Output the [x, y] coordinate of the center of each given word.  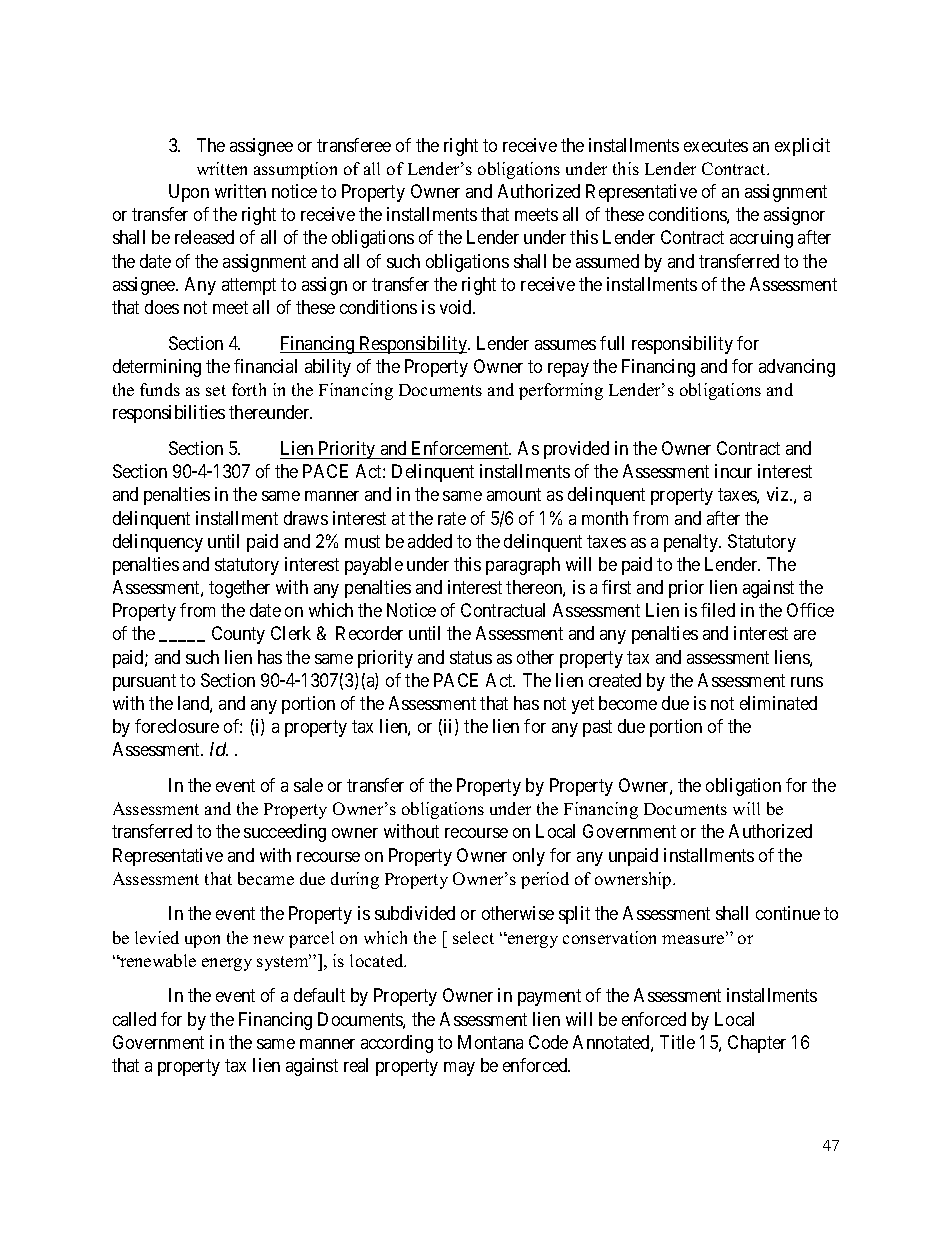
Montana [490, 1042]
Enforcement [461, 448]
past [597, 728]
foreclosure [177, 726]
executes [716, 145]
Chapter [757, 1044]
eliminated [778, 703]
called [134, 1019]
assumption [295, 170]
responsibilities [169, 414]
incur [733, 471]
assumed [607, 261]
